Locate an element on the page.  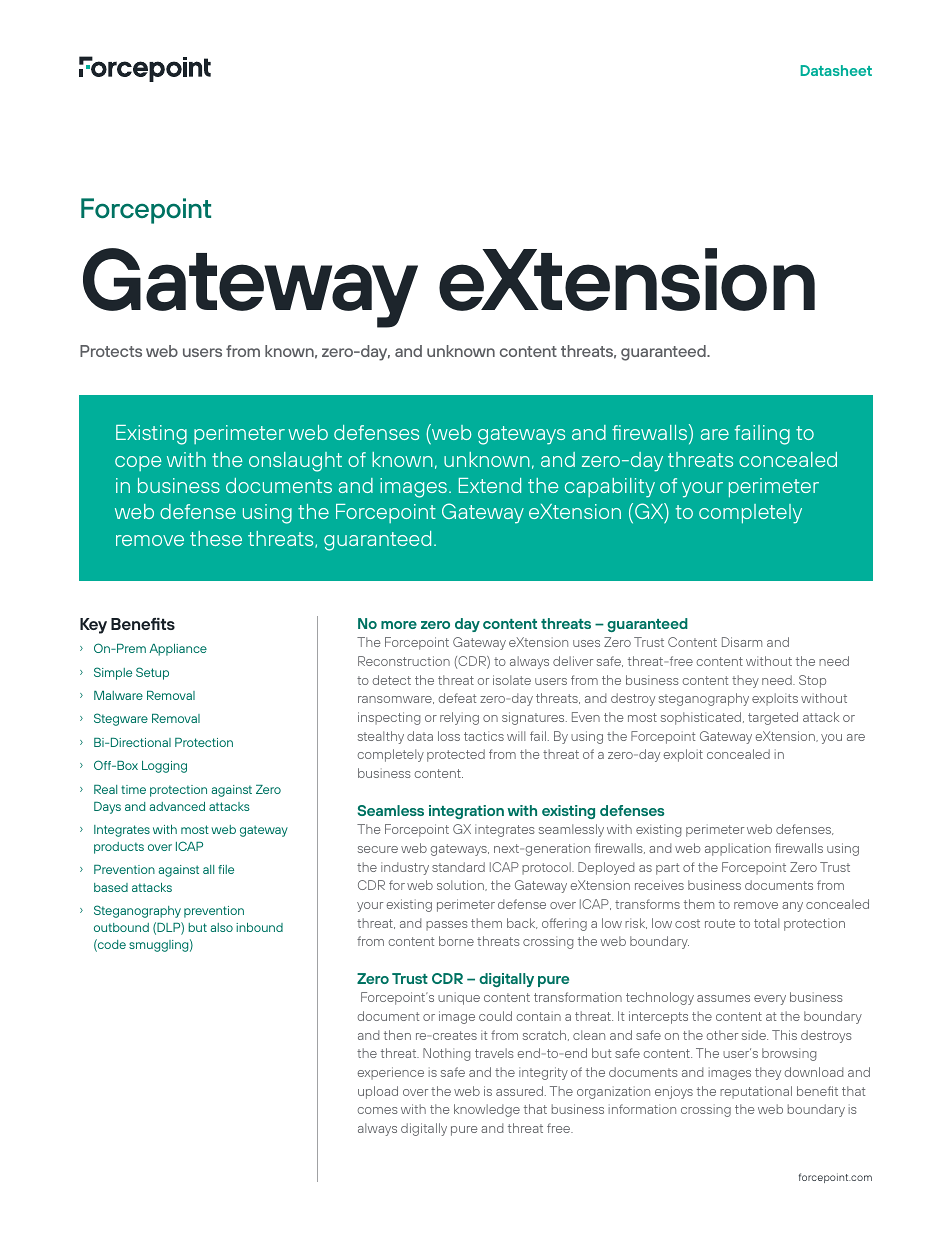
knowledge is located at coordinates (487, 1110).
